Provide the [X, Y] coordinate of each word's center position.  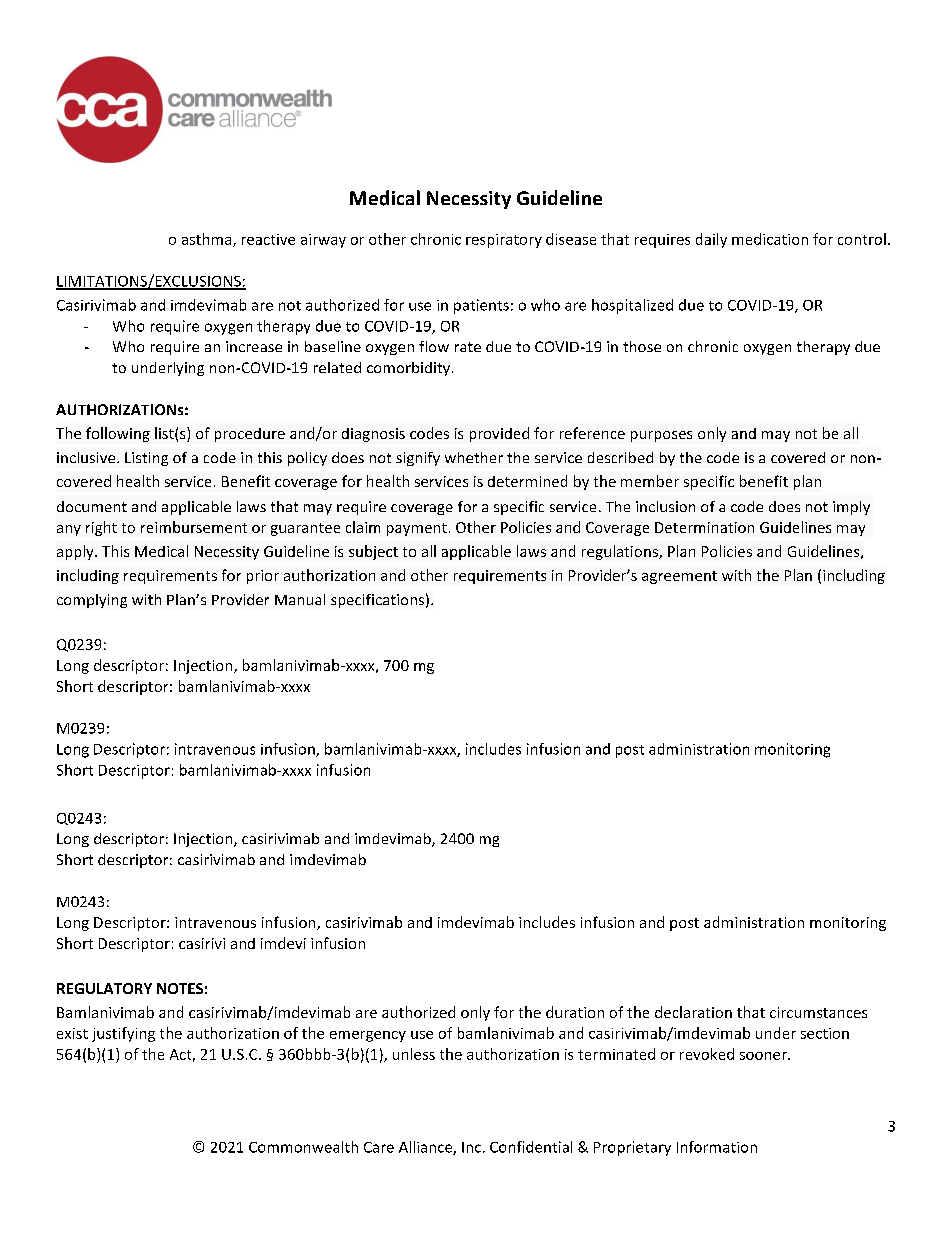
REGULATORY [104, 988]
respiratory [504, 241]
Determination [704, 527]
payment [417, 529]
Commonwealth [303, 1147]
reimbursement [194, 527]
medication [770, 239]
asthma [208, 240]
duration [575, 1012]
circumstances [818, 1012]
